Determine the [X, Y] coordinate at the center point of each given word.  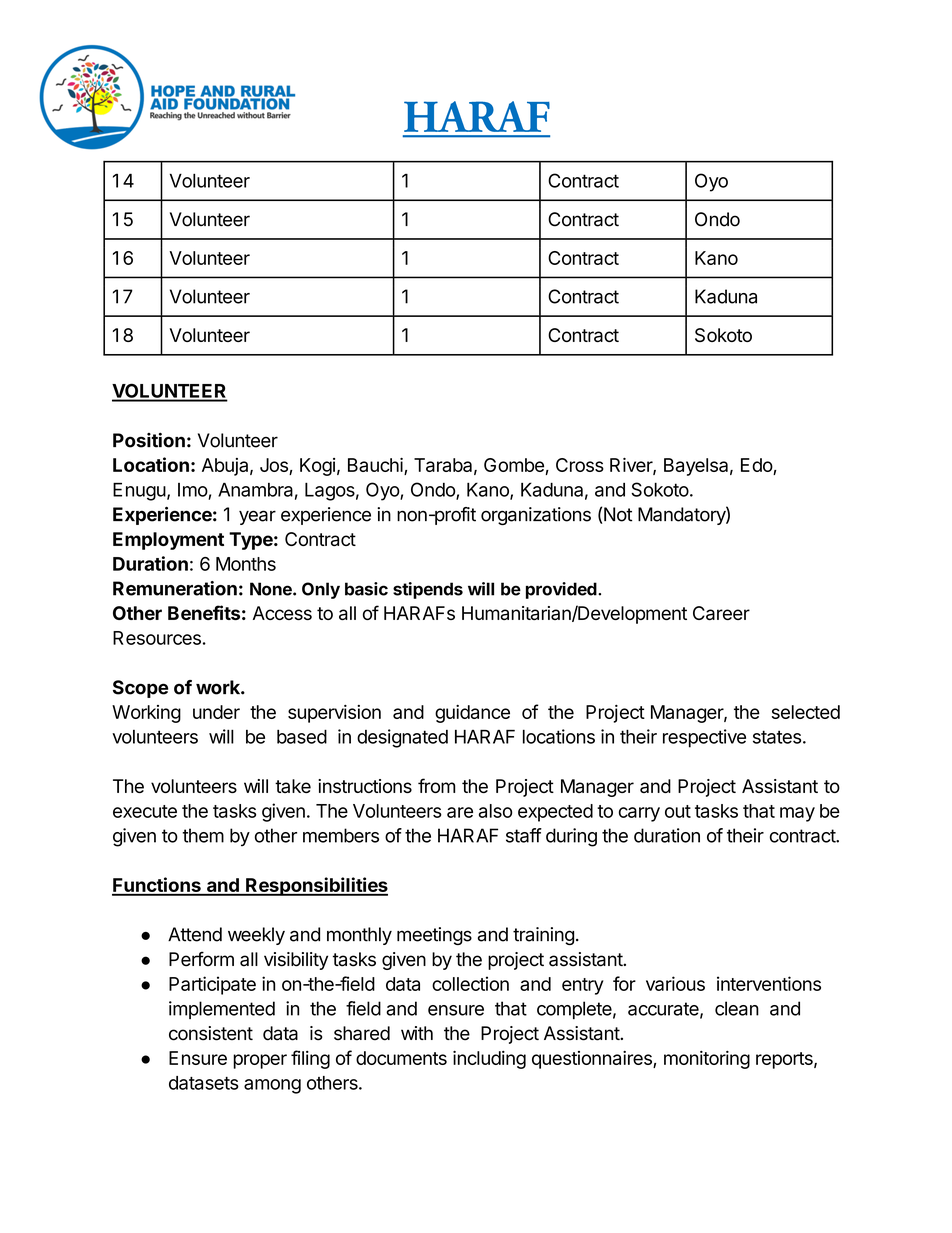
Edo [757, 466]
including [489, 1060]
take [293, 786]
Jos [275, 466]
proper [260, 1061]
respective [704, 738]
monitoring [707, 1060]
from [436, 785]
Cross [580, 465]
